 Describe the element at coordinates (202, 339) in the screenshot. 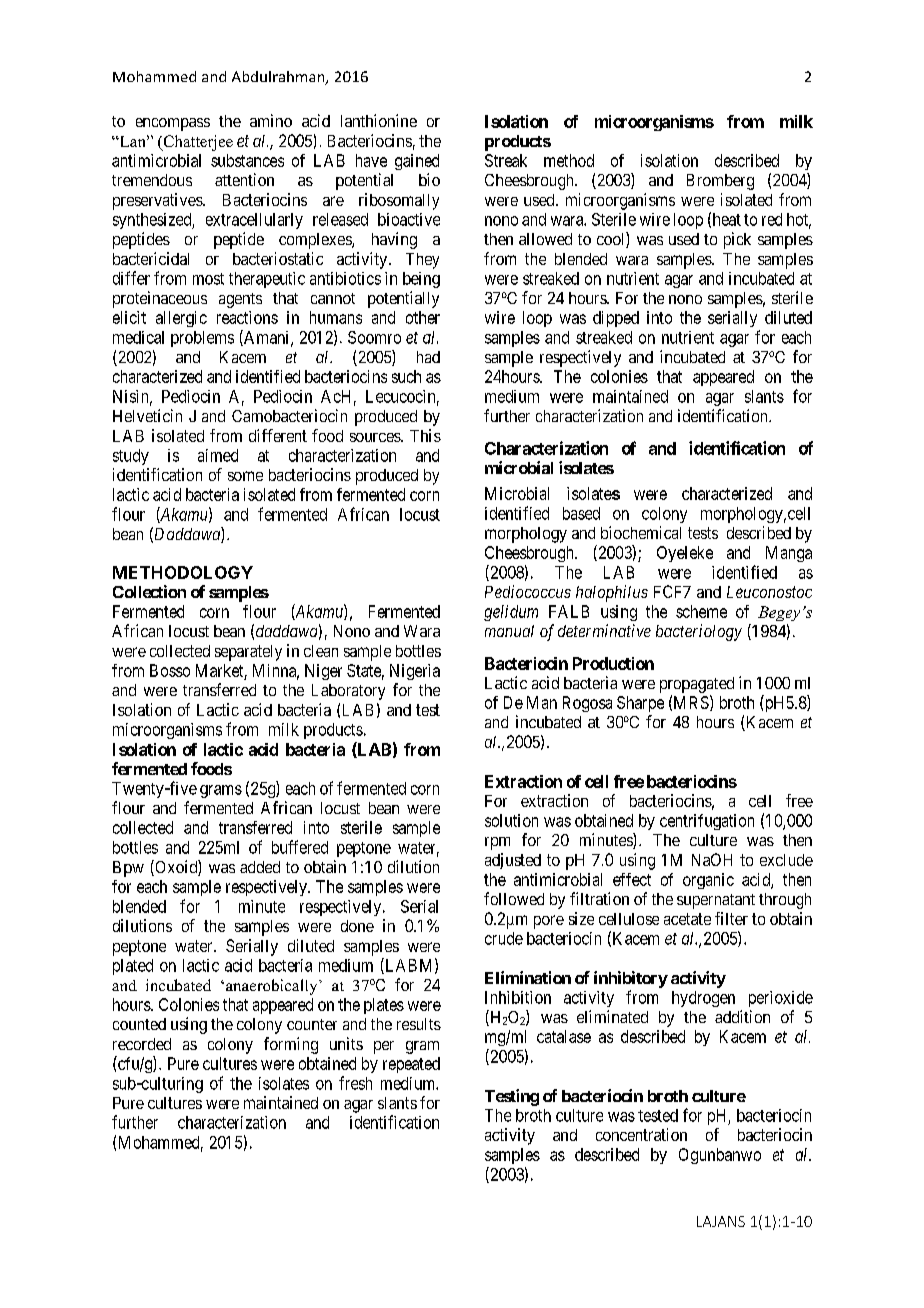

I see `problems` at that location.
